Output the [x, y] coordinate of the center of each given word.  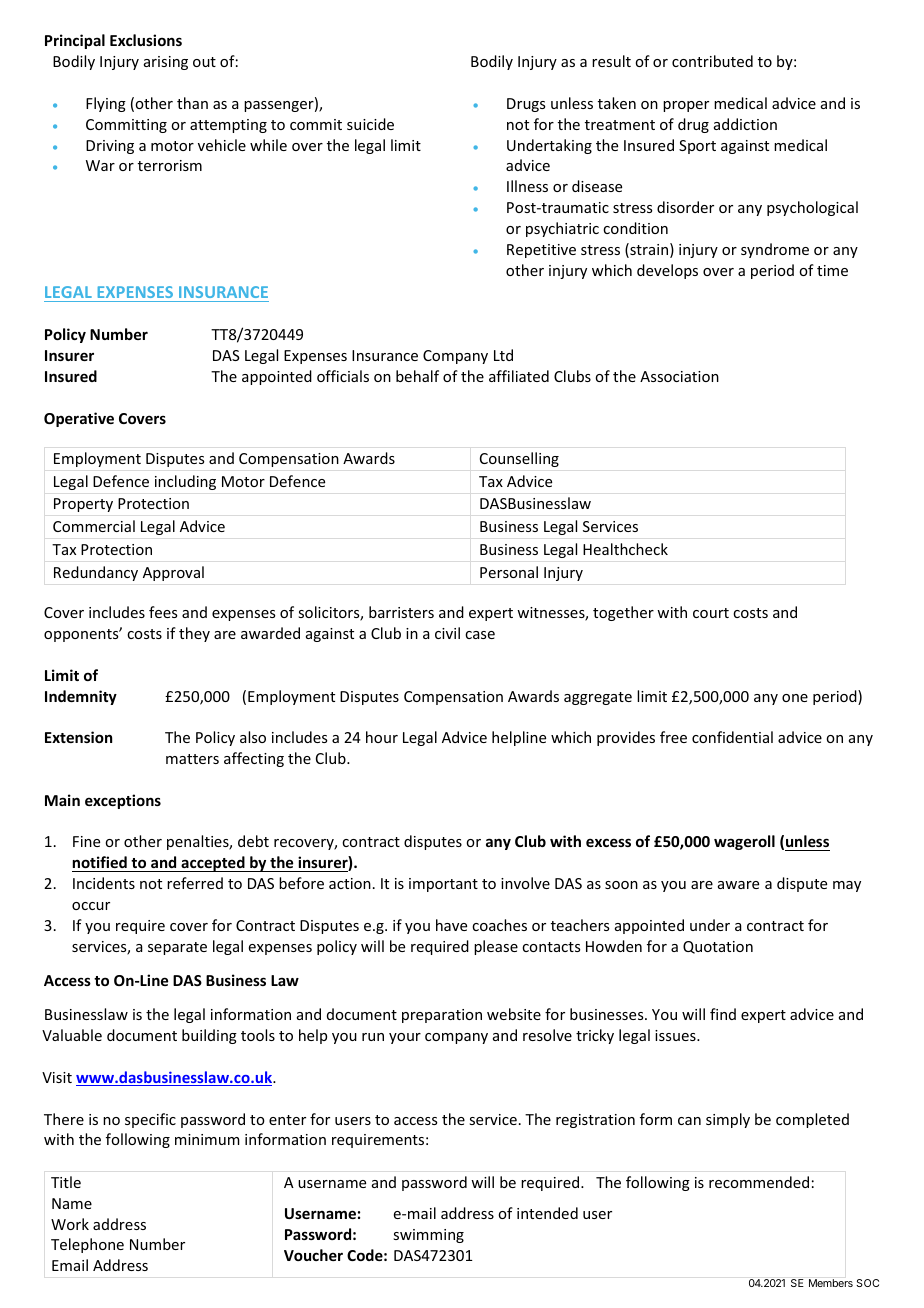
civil [447, 633]
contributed [712, 61]
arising [166, 63]
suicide [370, 124]
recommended [759, 1182]
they [194, 634]
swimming [428, 1236]
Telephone [87, 1245]
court [711, 613]
